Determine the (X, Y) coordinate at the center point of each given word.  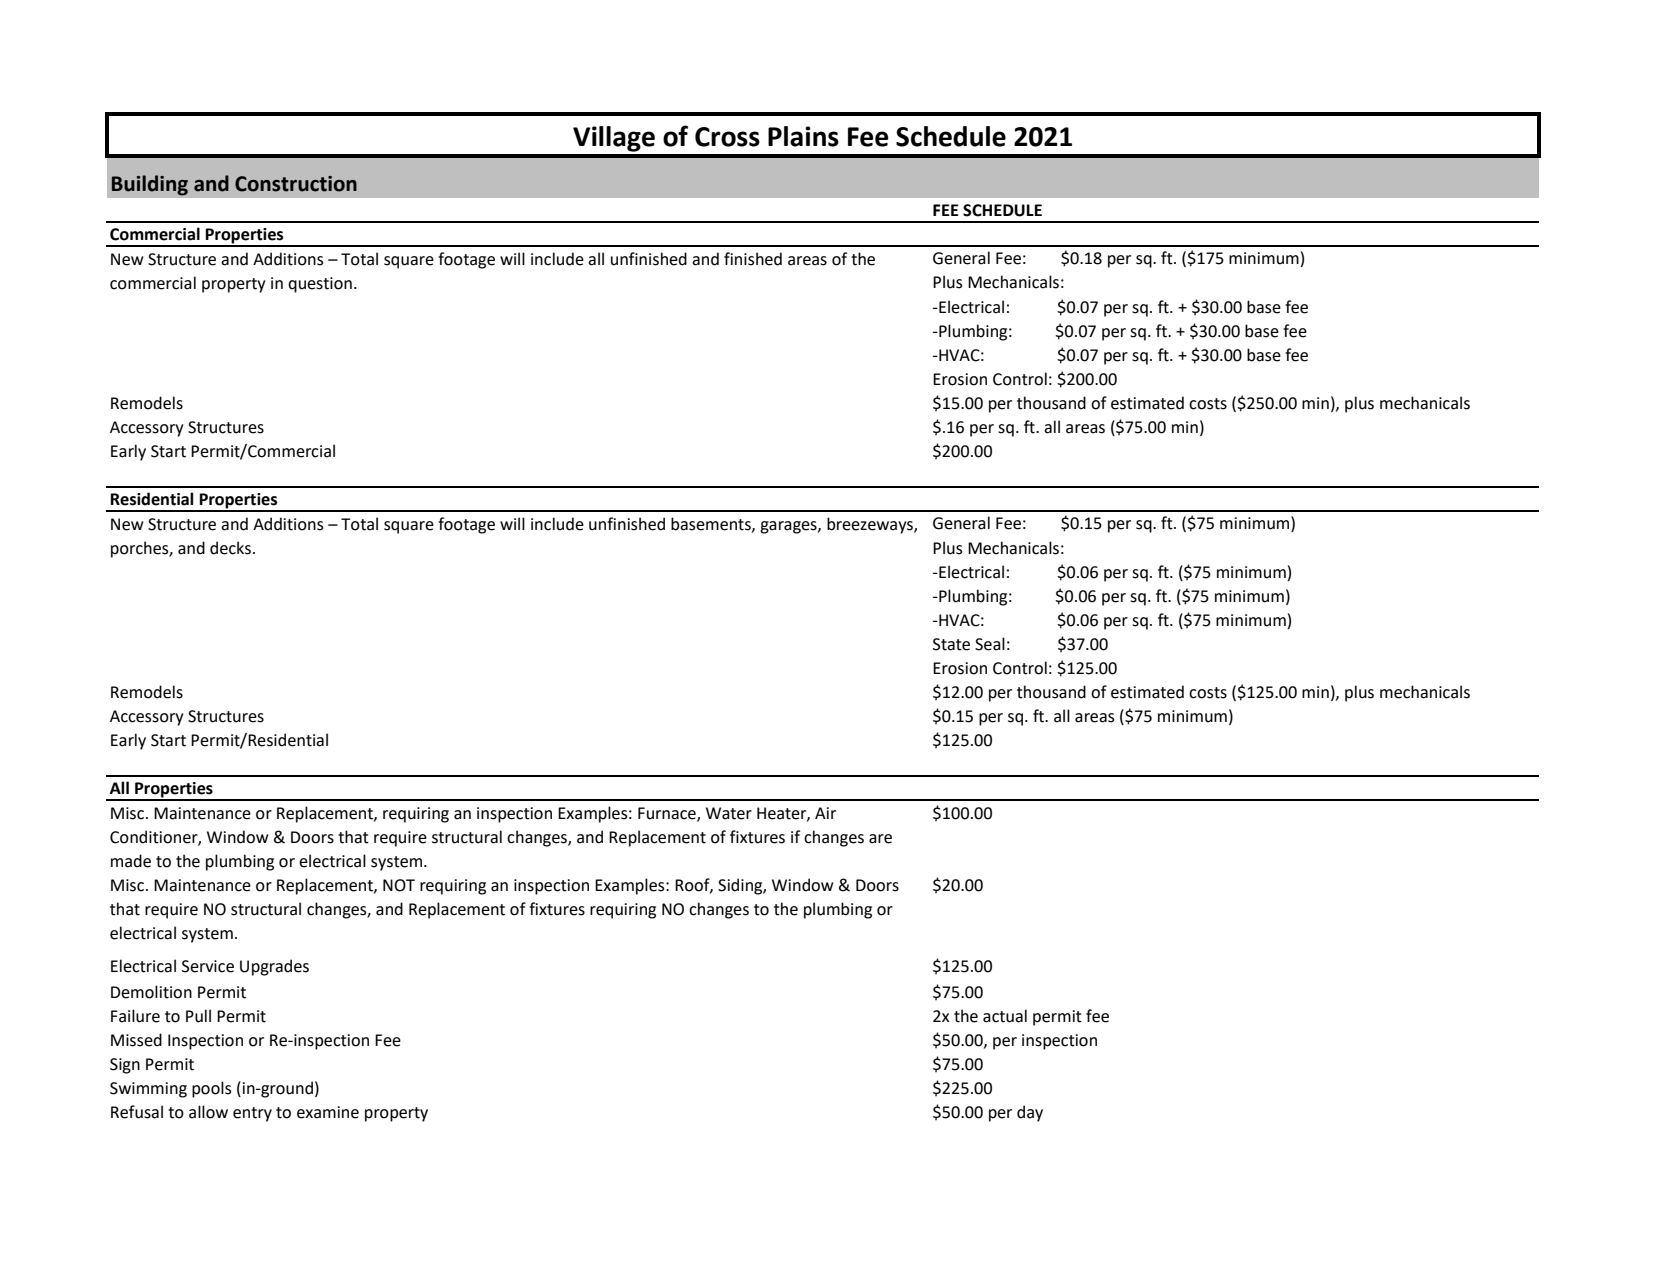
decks (230, 548)
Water (729, 813)
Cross (727, 137)
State (951, 644)
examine (328, 1112)
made (131, 861)
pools (211, 1089)
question (320, 285)
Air (825, 813)
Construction (296, 184)
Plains (803, 136)
